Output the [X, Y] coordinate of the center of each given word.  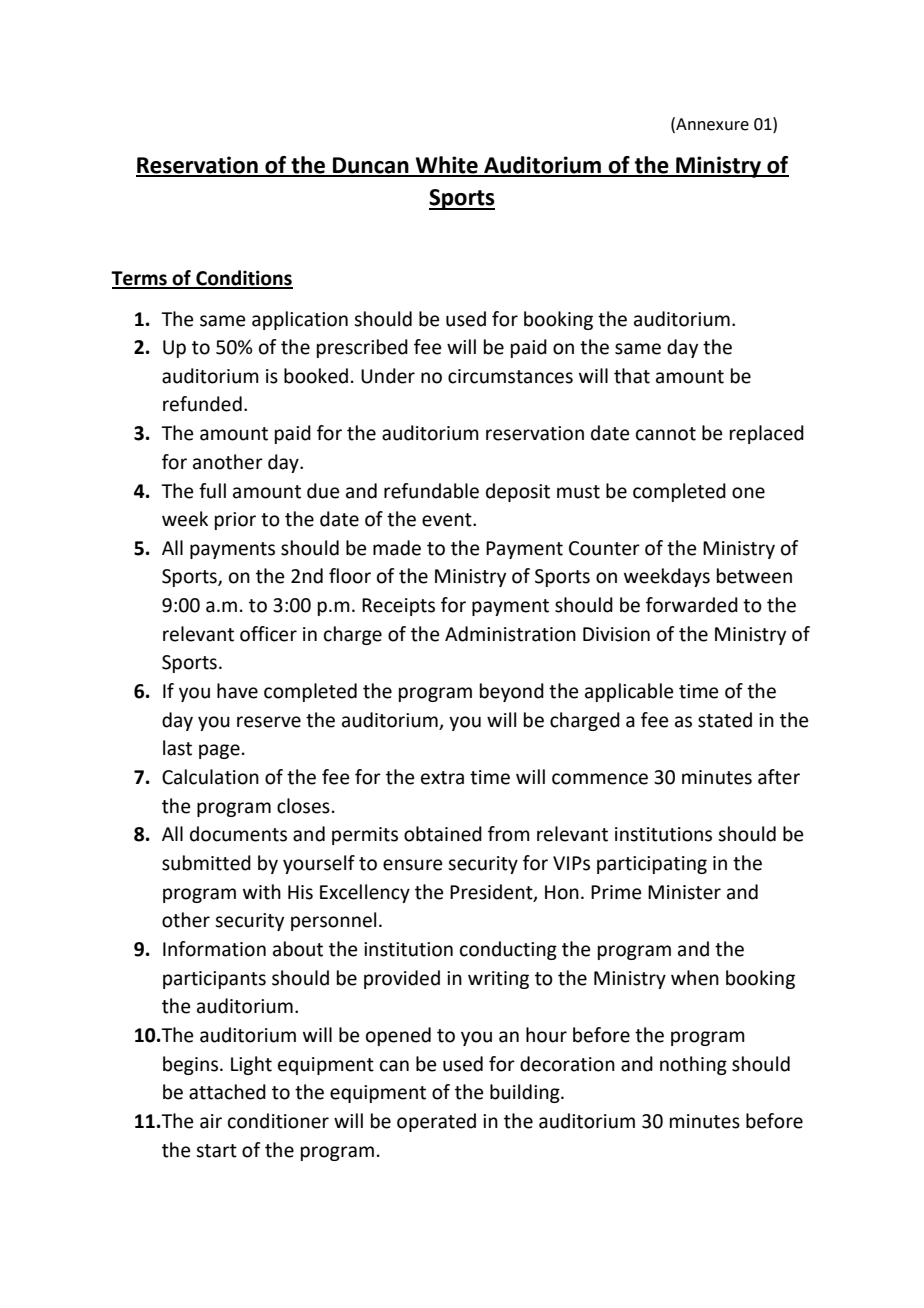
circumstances [510, 376]
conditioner [278, 1121]
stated [725, 720]
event [448, 520]
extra [442, 778]
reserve [269, 722]
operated [436, 1122]
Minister [684, 892]
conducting [508, 950]
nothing [693, 1065]
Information [214, 949]
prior [235, 521]
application [300, 320]
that [632, 376]
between [754, 576]
